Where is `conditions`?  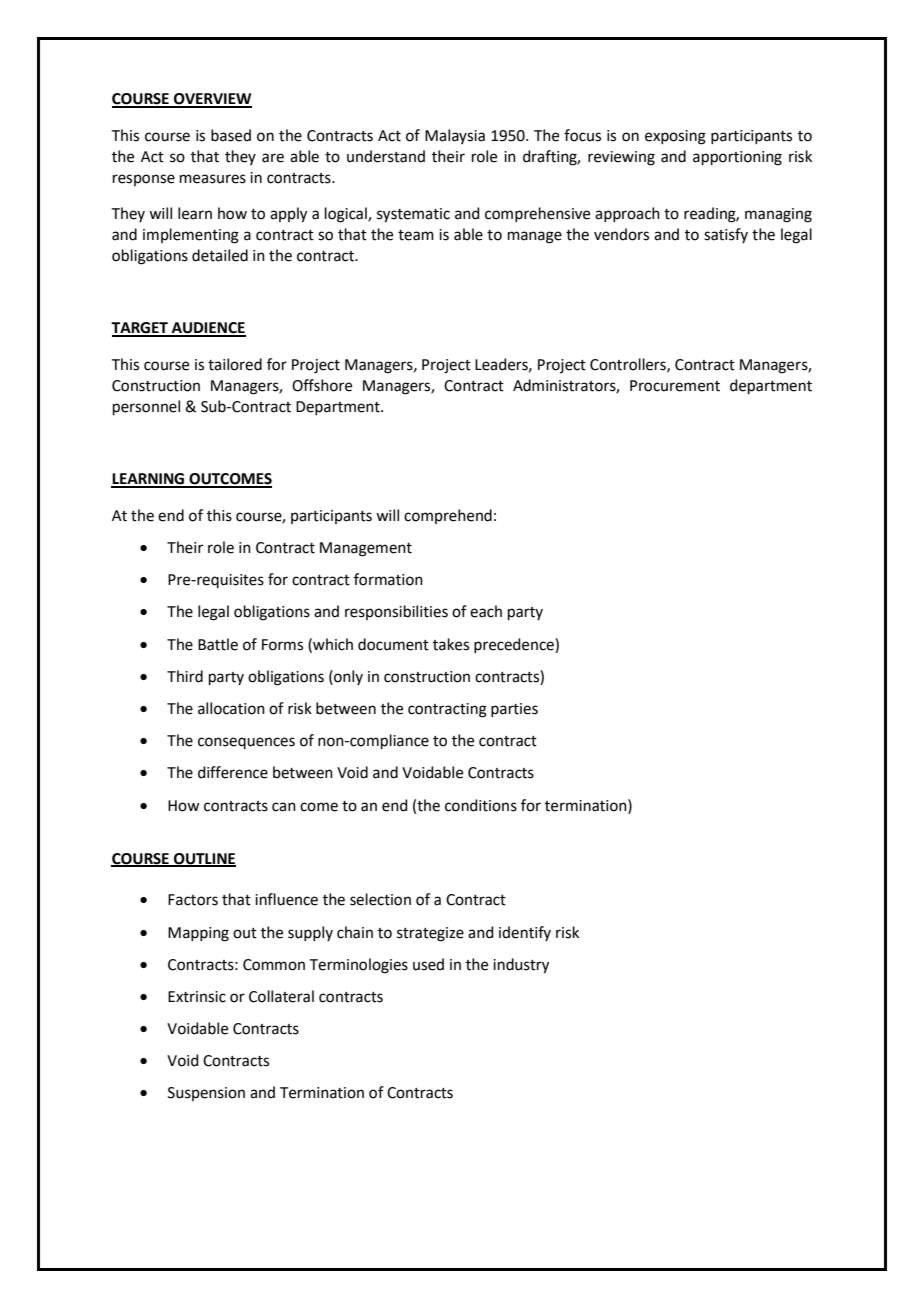 conditions is located at coordinates (481, 805).
